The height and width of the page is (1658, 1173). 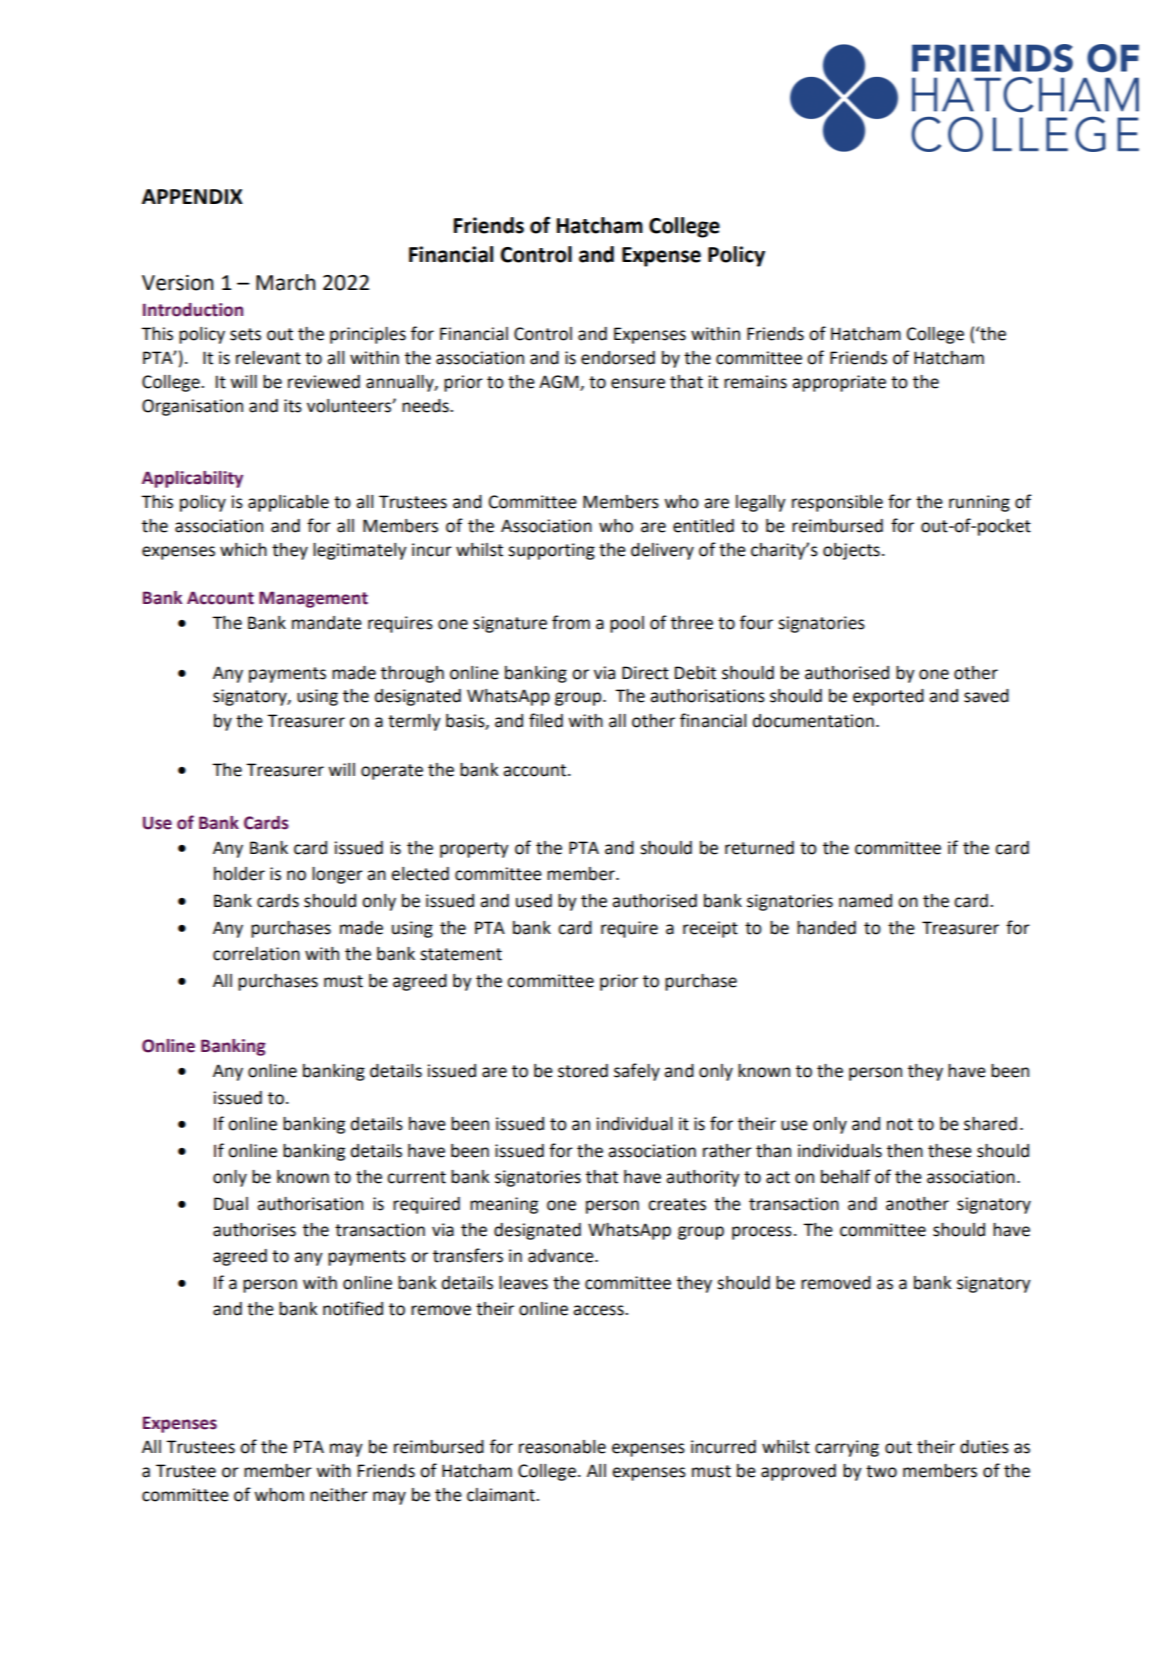 I want to click on March, so click(x=285, y=282).
